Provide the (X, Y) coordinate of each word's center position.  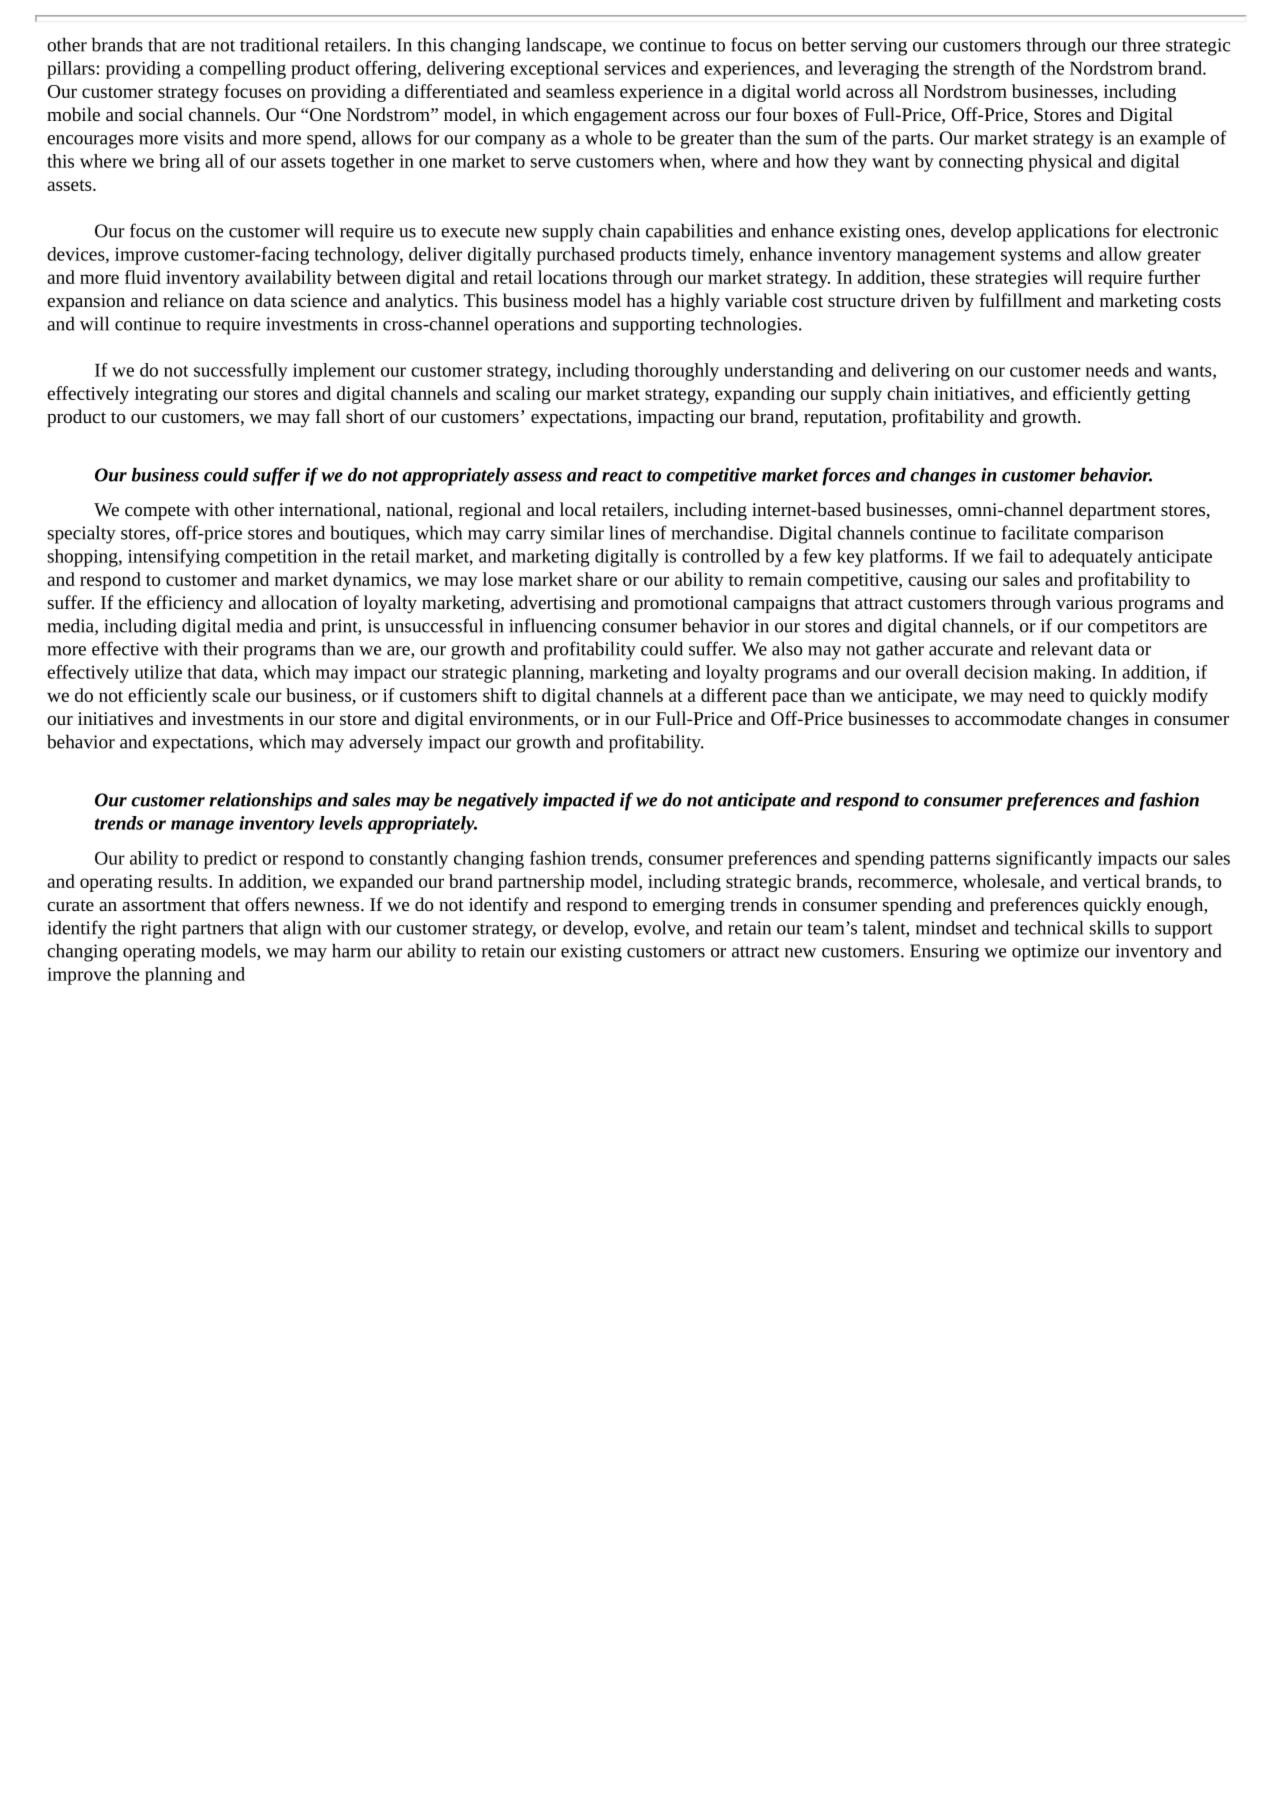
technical (1048, 928)
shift (500, 695)
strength (984, 70)
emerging (689, 906)
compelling (242, 70)
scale (231, 695)
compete (157, 512)
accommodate (1008, 718)
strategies (1012, 279)
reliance (193, 300)
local (578, 509)
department (1112, 511)
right (159, 930)
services (635, 68)
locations (572, 277)
